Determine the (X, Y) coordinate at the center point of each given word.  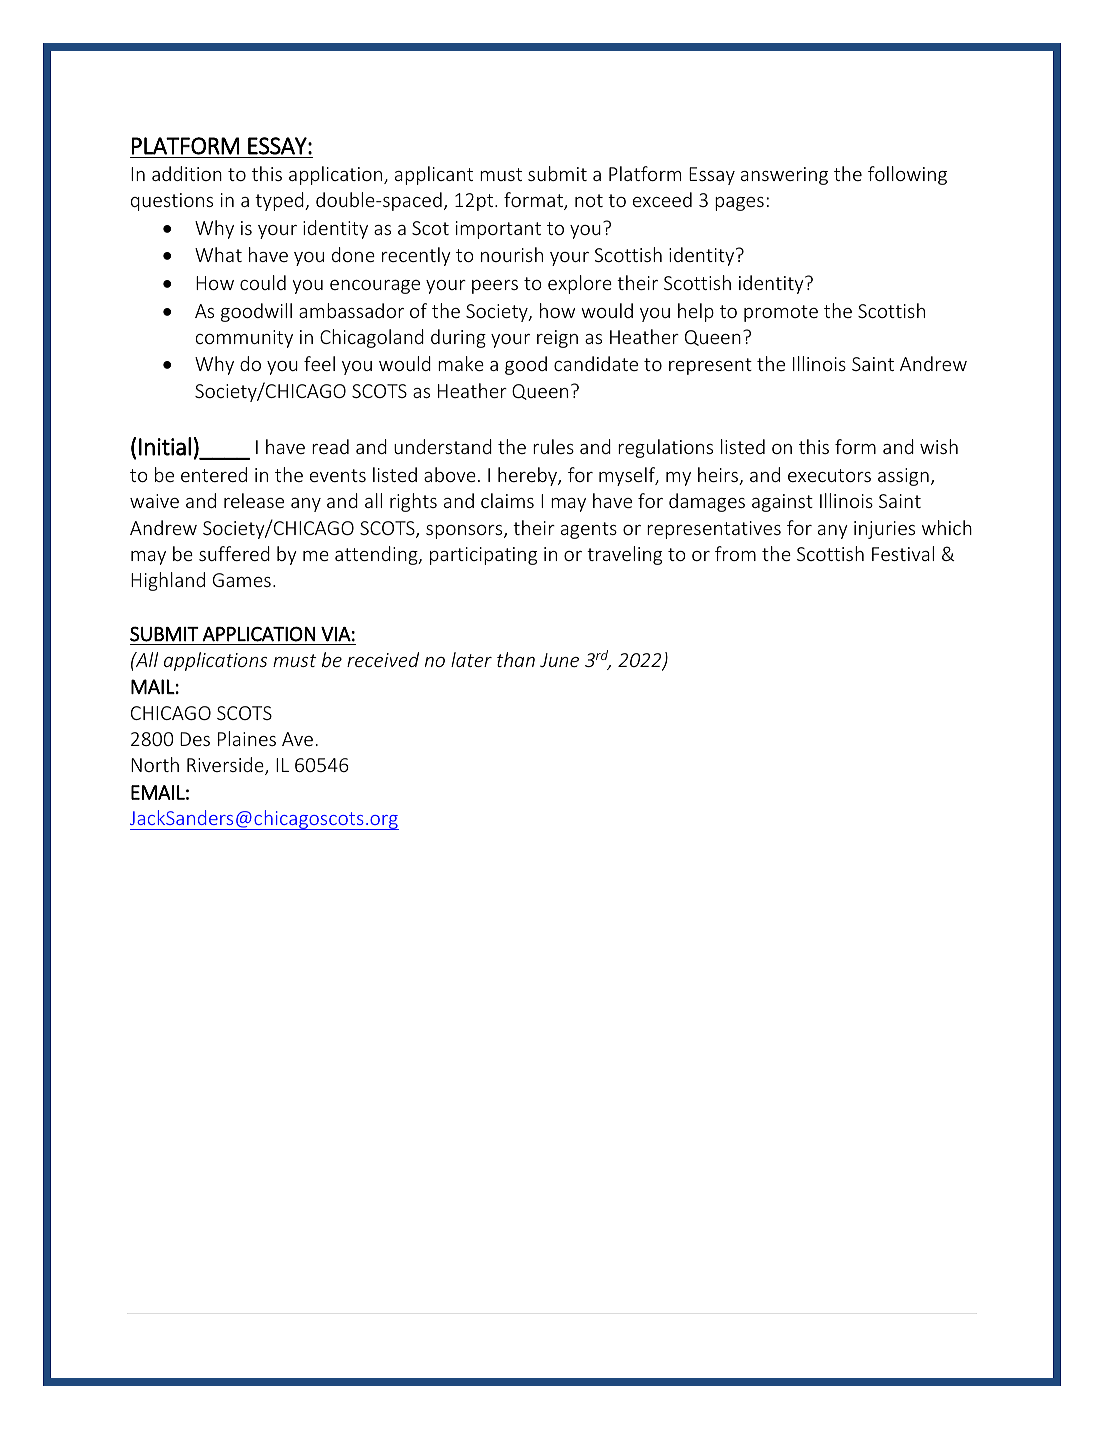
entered (214, 474)
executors (829, 475)
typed (280, 201)
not (589, 200)
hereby (528, 476)
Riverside (226, 766)
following (907, 175)
